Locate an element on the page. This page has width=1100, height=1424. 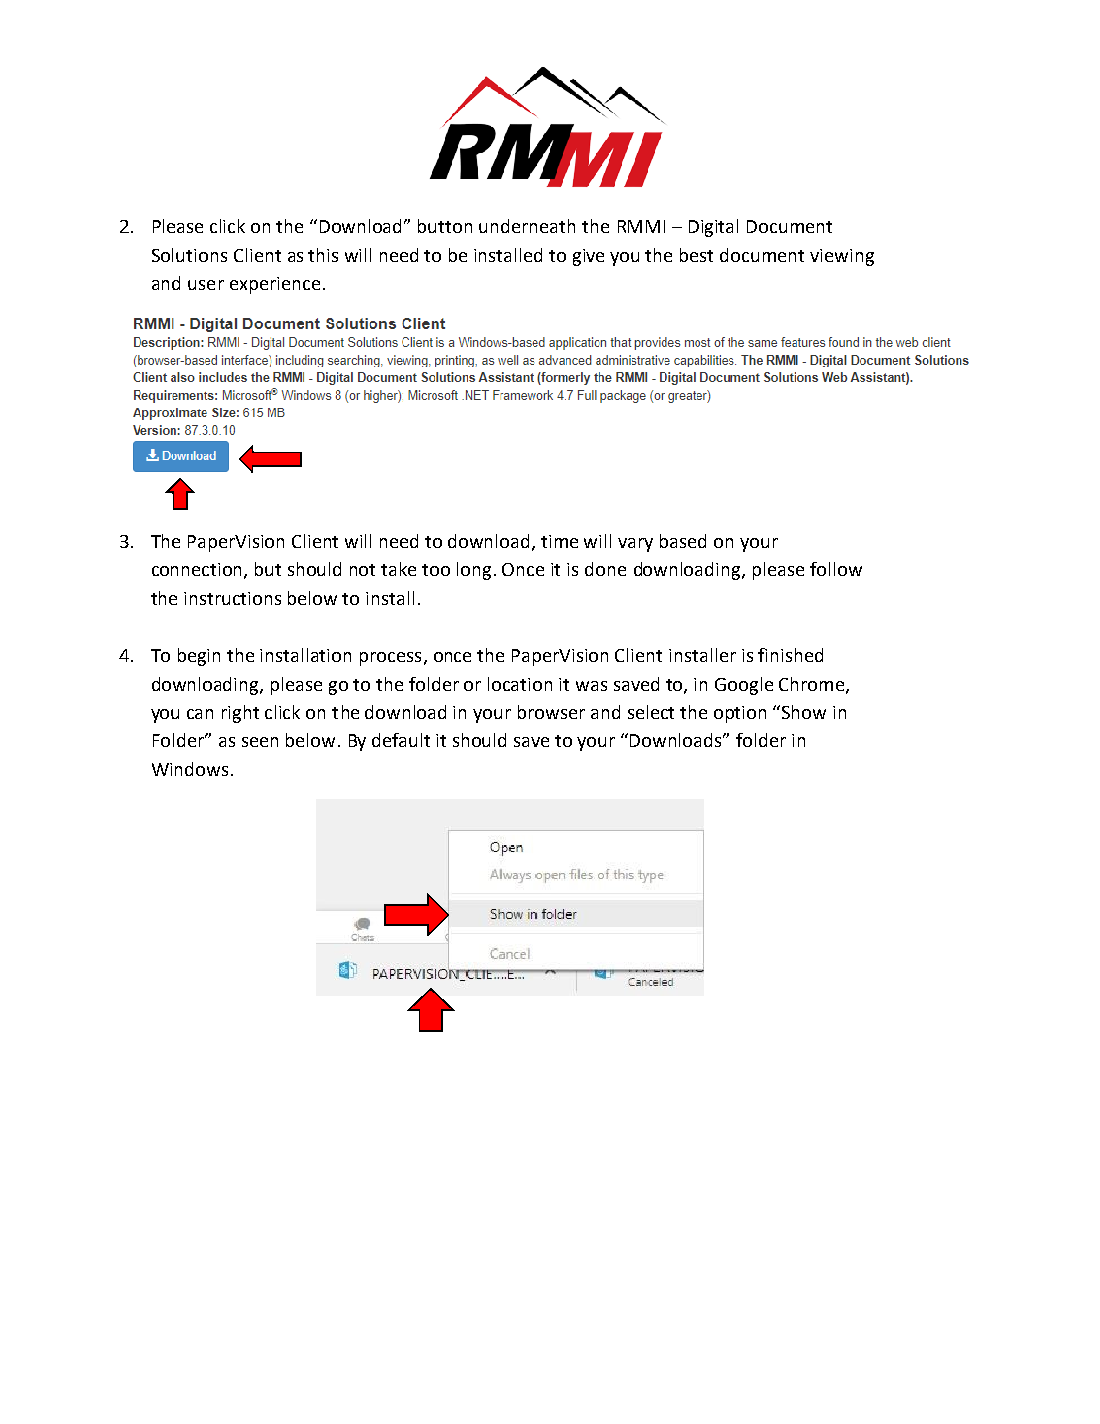
this is located at coordinates (323, 255).
